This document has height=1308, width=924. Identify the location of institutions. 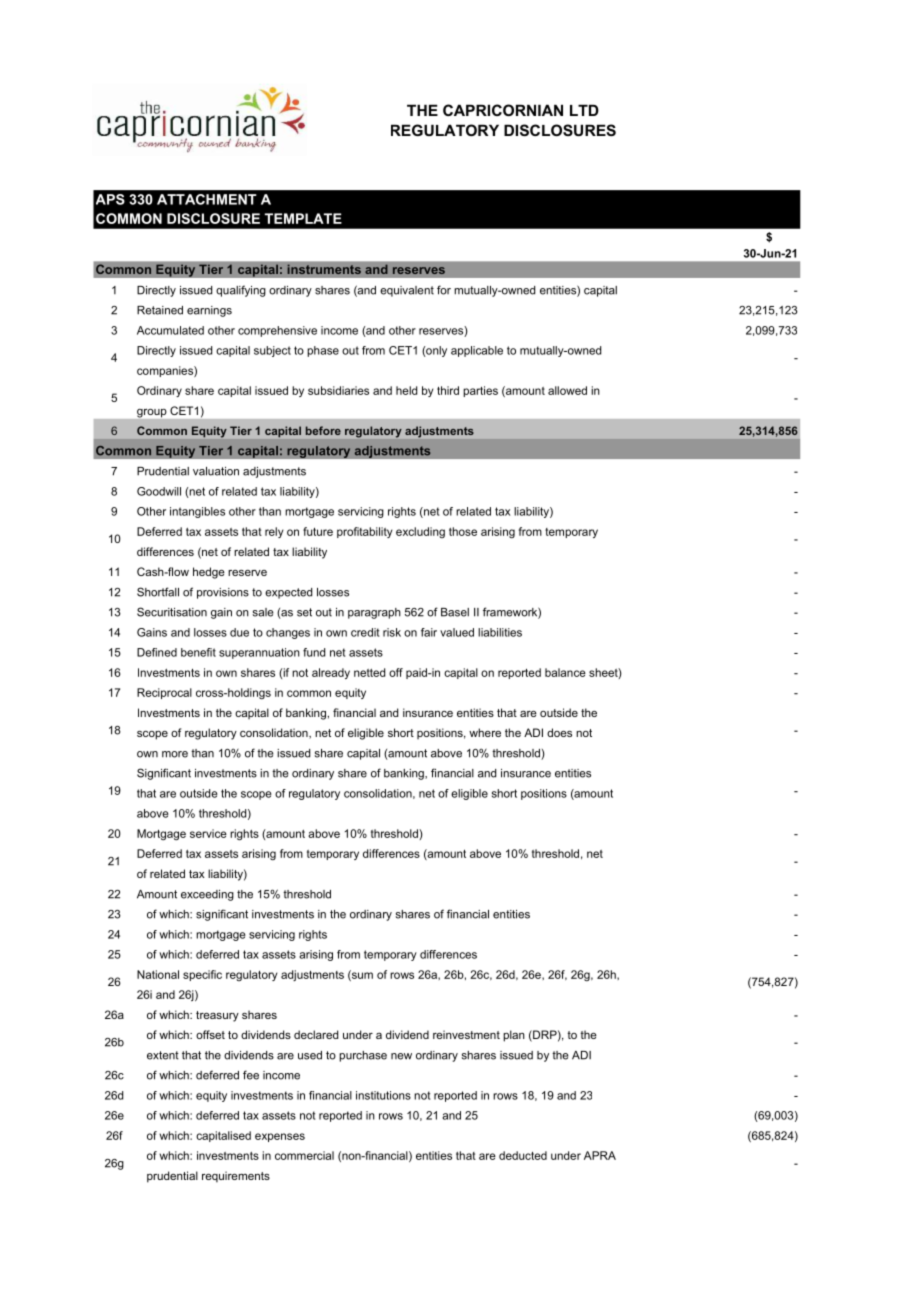
(383, 1095).
